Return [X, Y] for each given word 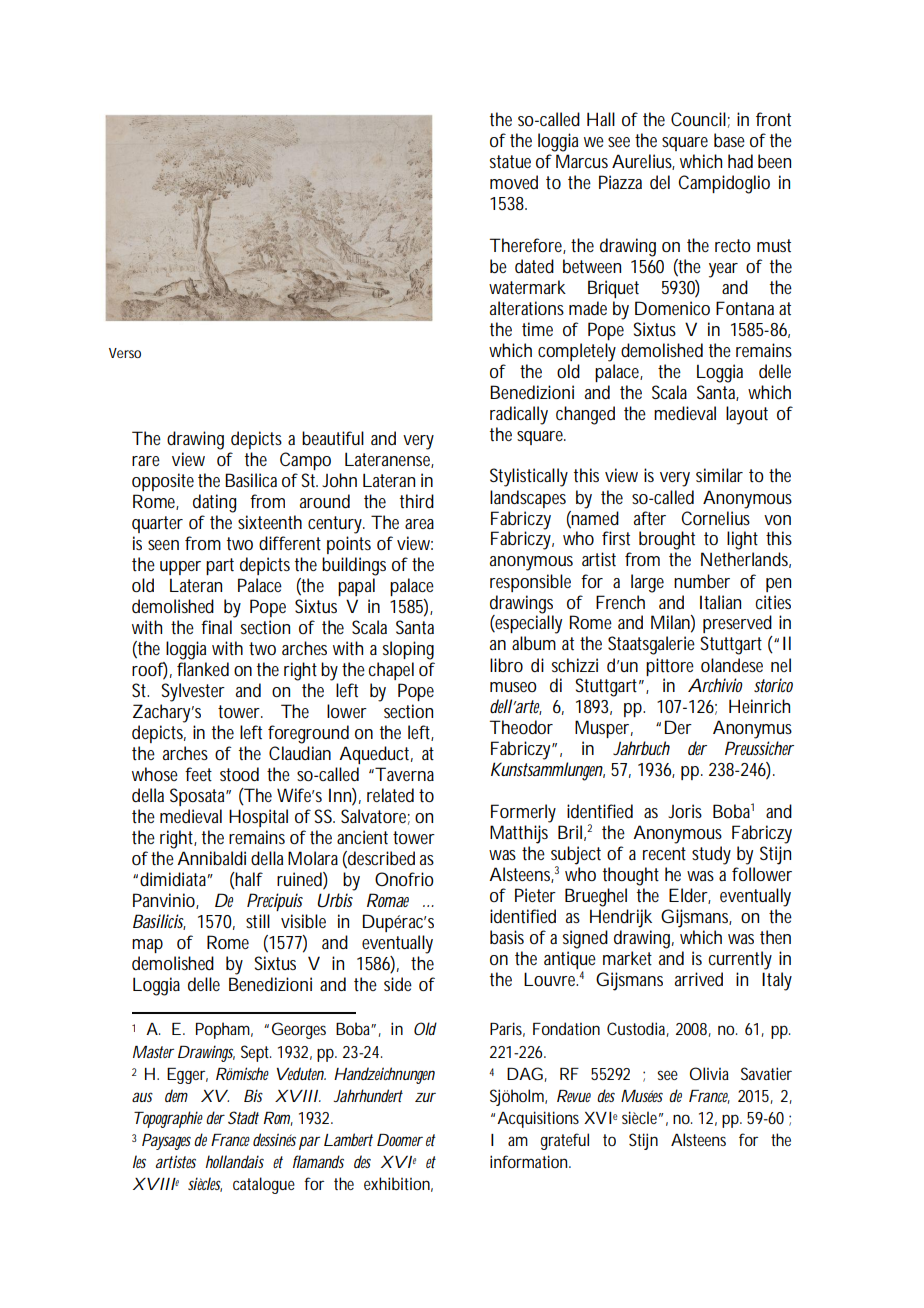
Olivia [709, 1073]
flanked [203, 669]
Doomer [400, 1140]
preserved [737, 624]
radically [519, 415]
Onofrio [404, 879]
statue [510, 161]
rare [146, 461]
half [248, 880]
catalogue [264, 1185]
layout [747, 415]
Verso [125, 353]
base [729, 140]
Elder [690, 896]
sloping [408, 650]
